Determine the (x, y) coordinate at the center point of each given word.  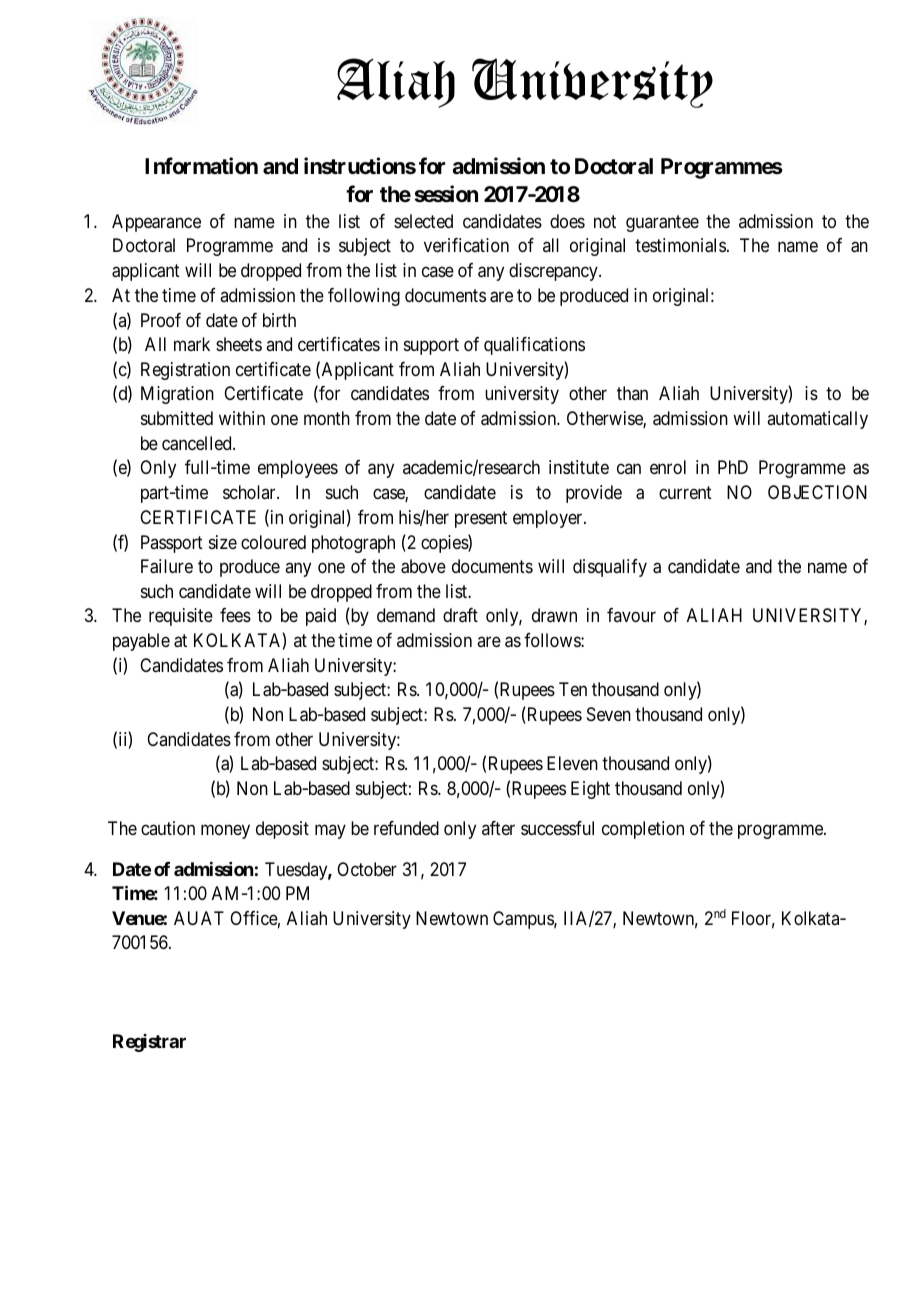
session (446, 194)
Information (201, 166)
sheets (239, 344)
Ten (573, 689)
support (431, 346)
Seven (609, 714)
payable (141, 642)
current (685, 493)
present (481, 519)
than (632, 393)
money (225, 832)
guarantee (662, 223)
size (223, 542)
